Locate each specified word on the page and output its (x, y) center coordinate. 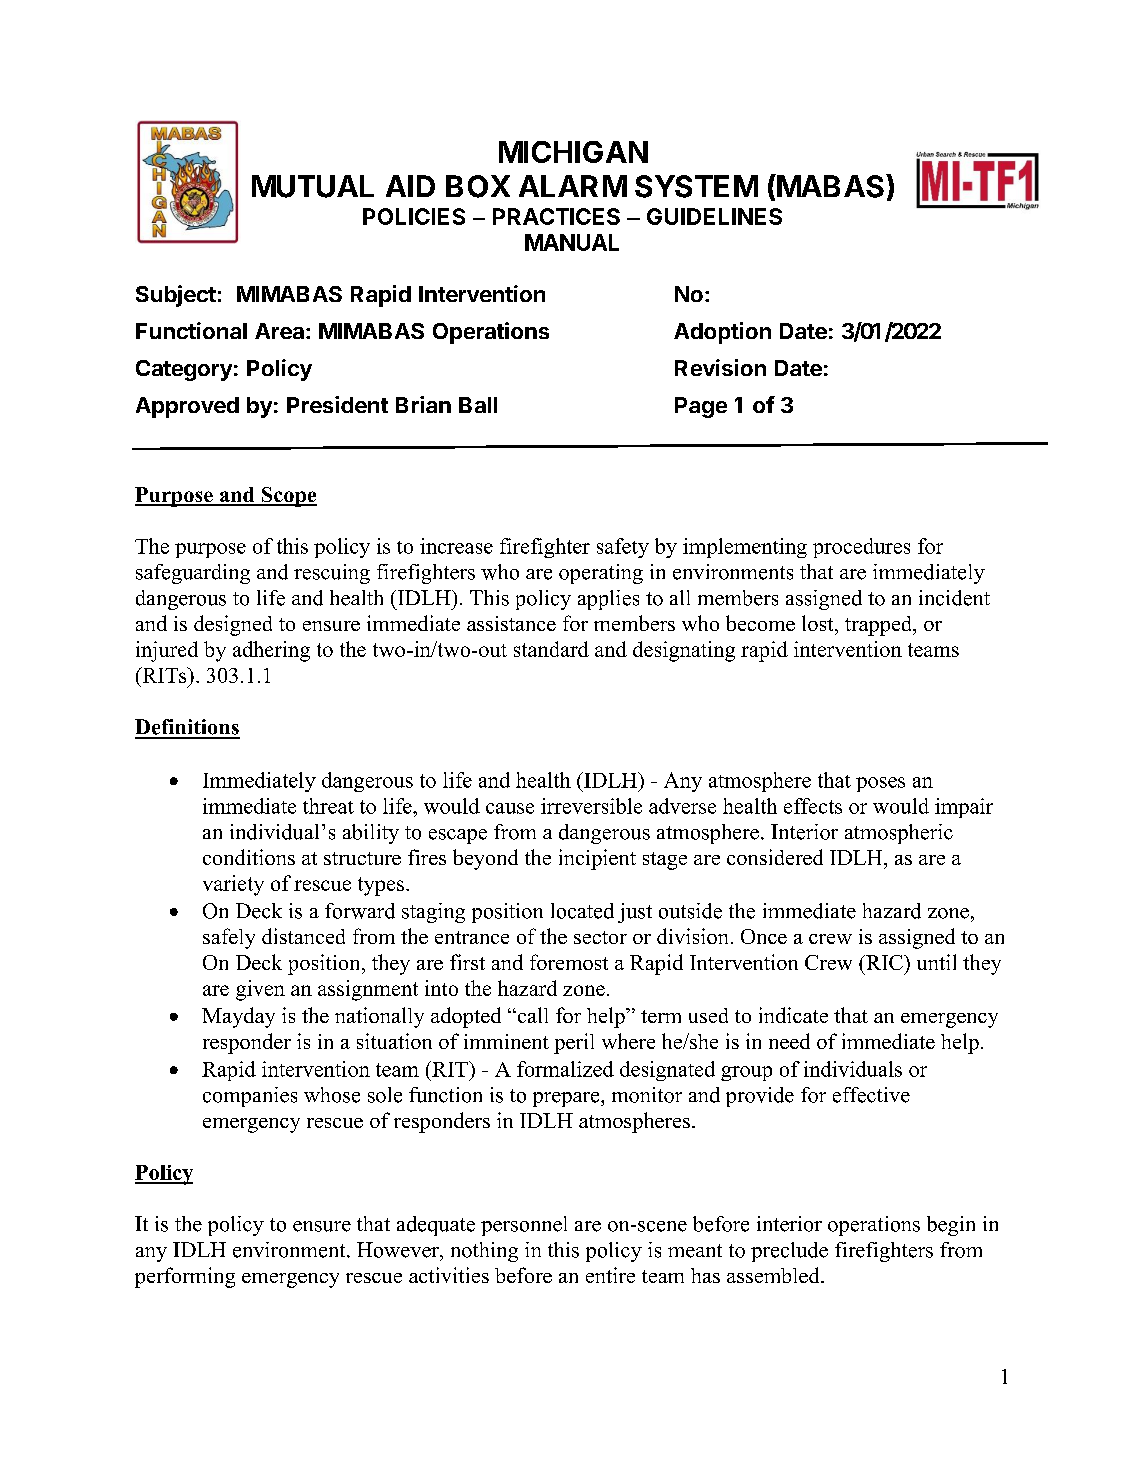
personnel (524, 1226)
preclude (789, 1252)
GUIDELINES (714, 216)
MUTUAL (313, 186)
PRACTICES (556, 216)
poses (880, 784)
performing (185, 1277)
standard (551, 649)
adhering (271, 651)
